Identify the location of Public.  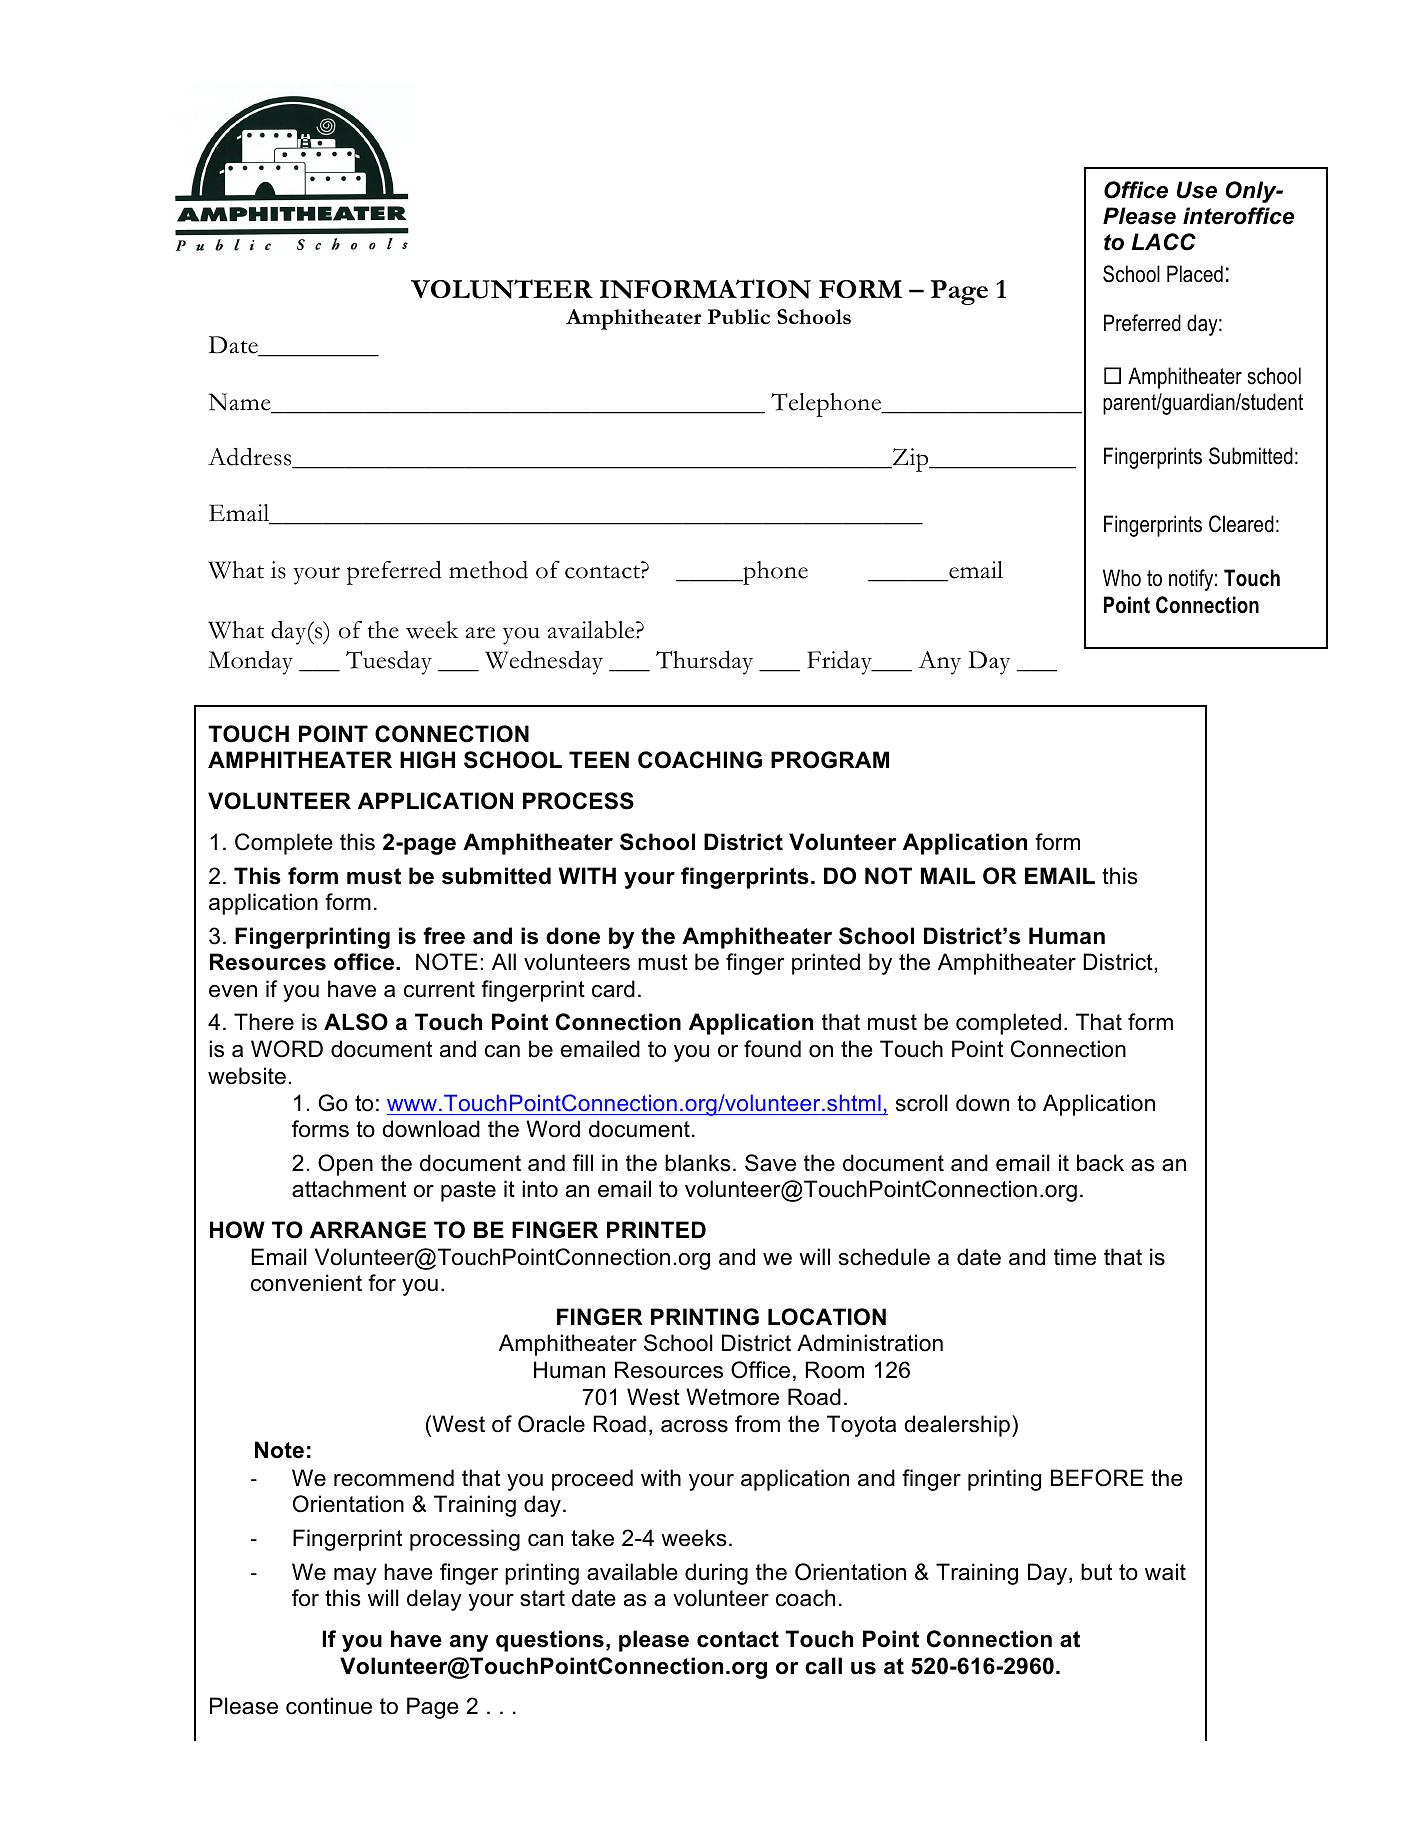
(739, 316).
